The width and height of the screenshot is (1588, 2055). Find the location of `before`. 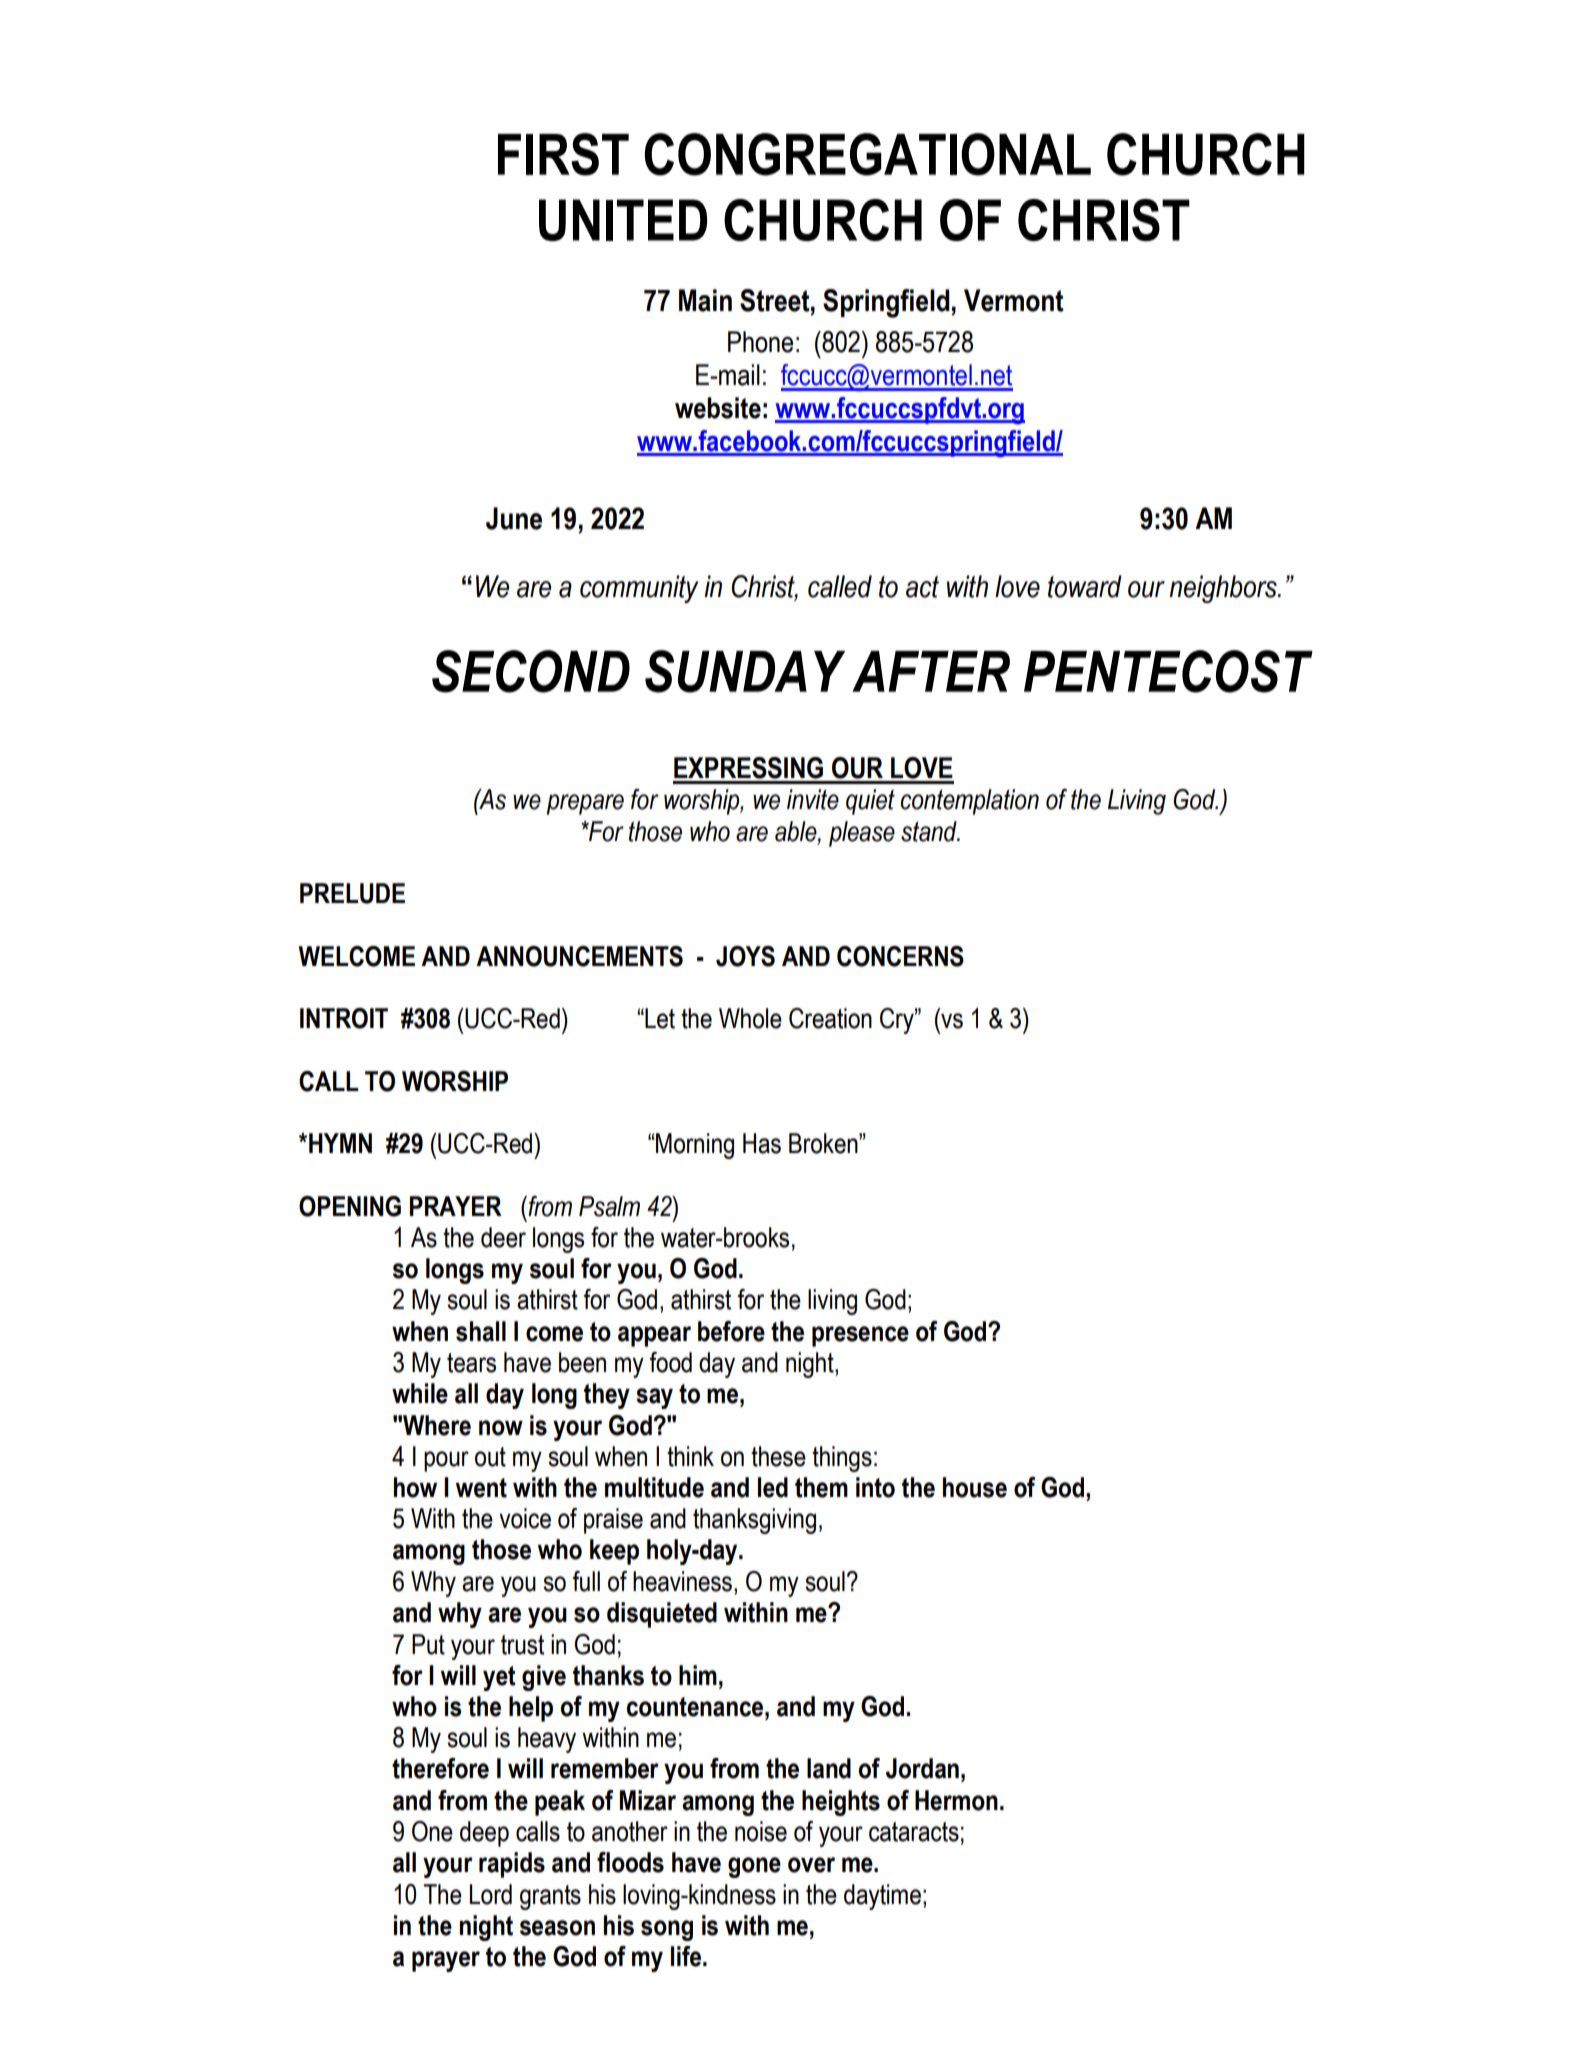

before is located at coordinates (731, 1331).
